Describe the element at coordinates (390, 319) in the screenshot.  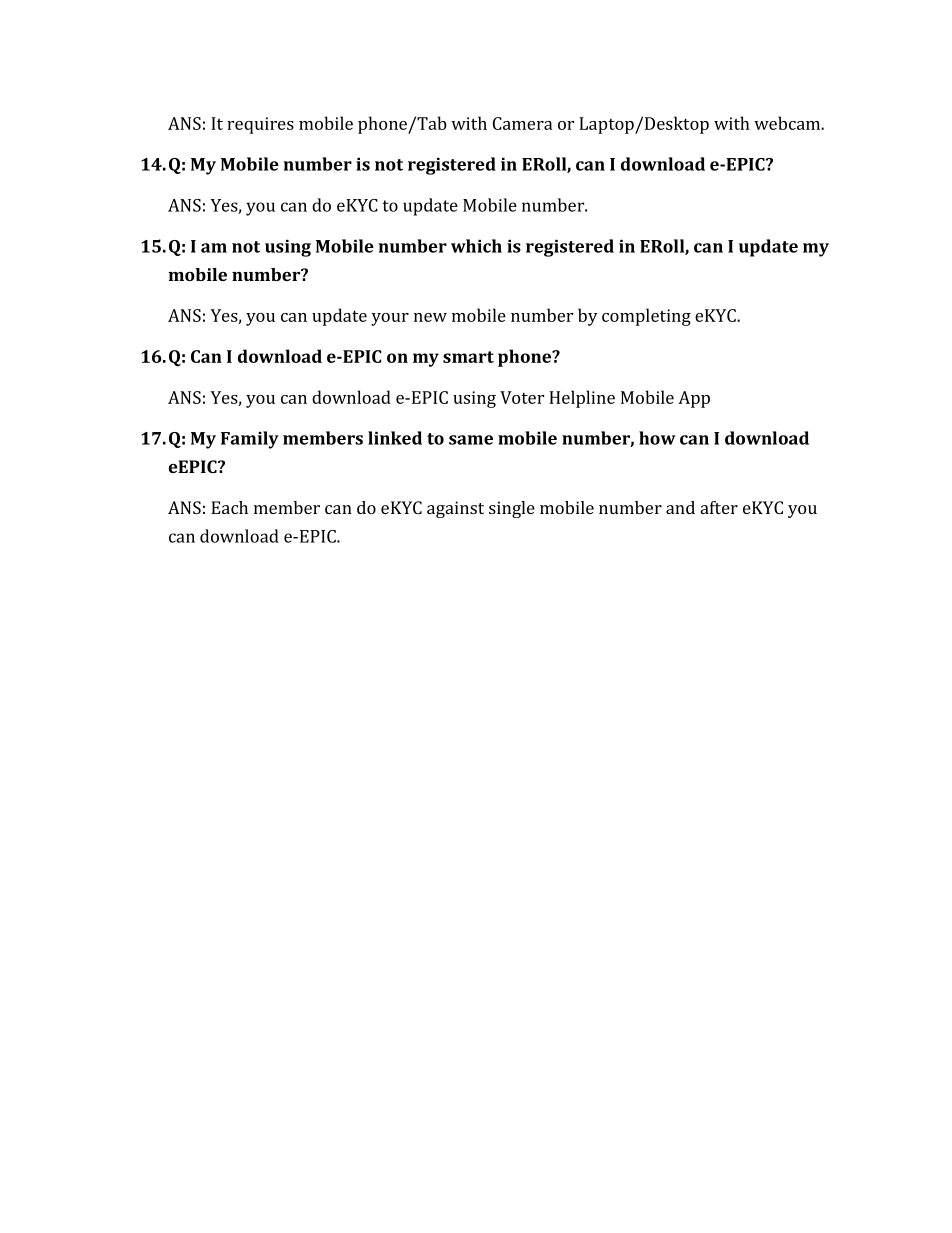
I see `your` at that location.
